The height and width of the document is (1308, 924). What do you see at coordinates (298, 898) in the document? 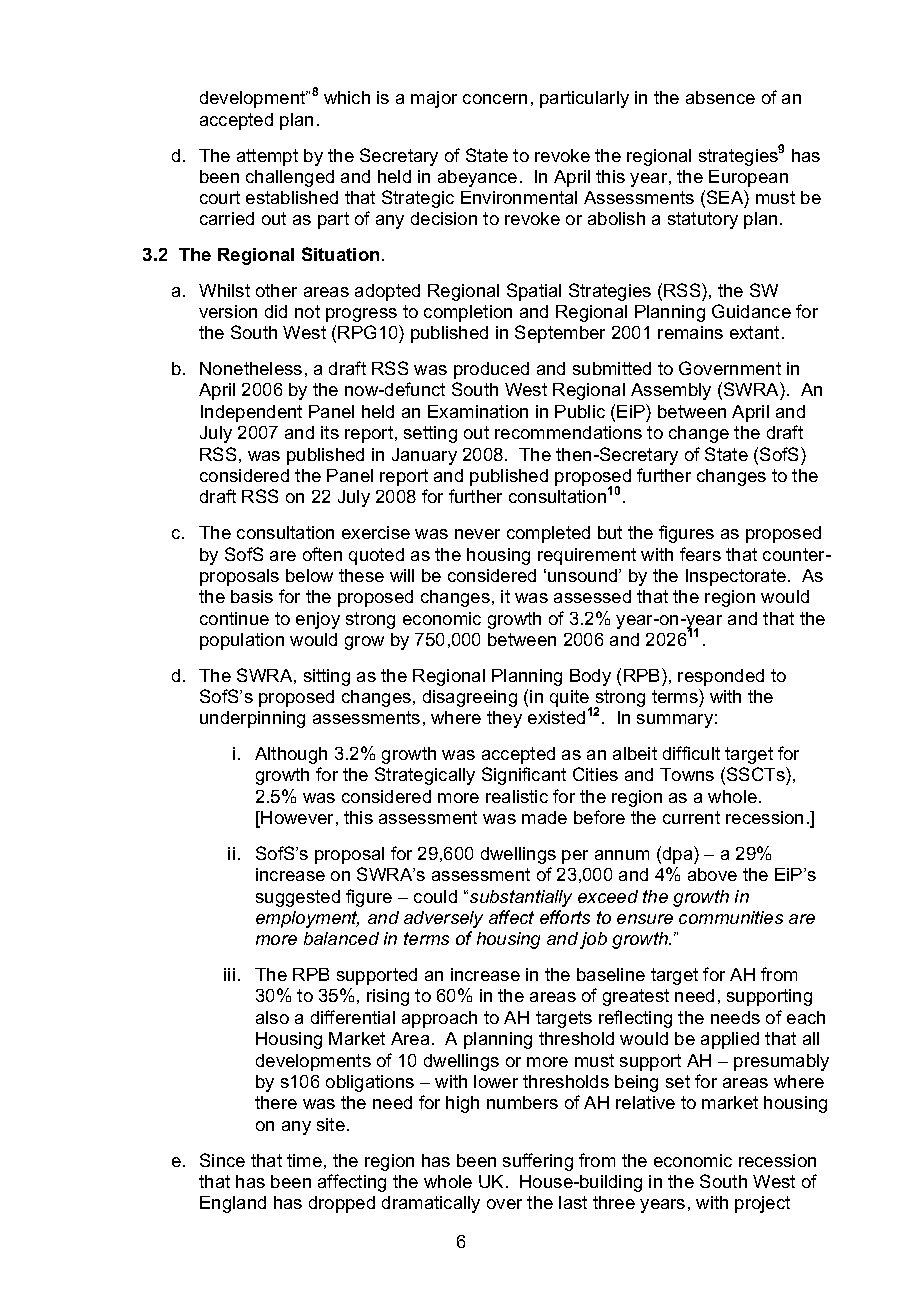
I see `suggested` at bounding box center [298, 898].
